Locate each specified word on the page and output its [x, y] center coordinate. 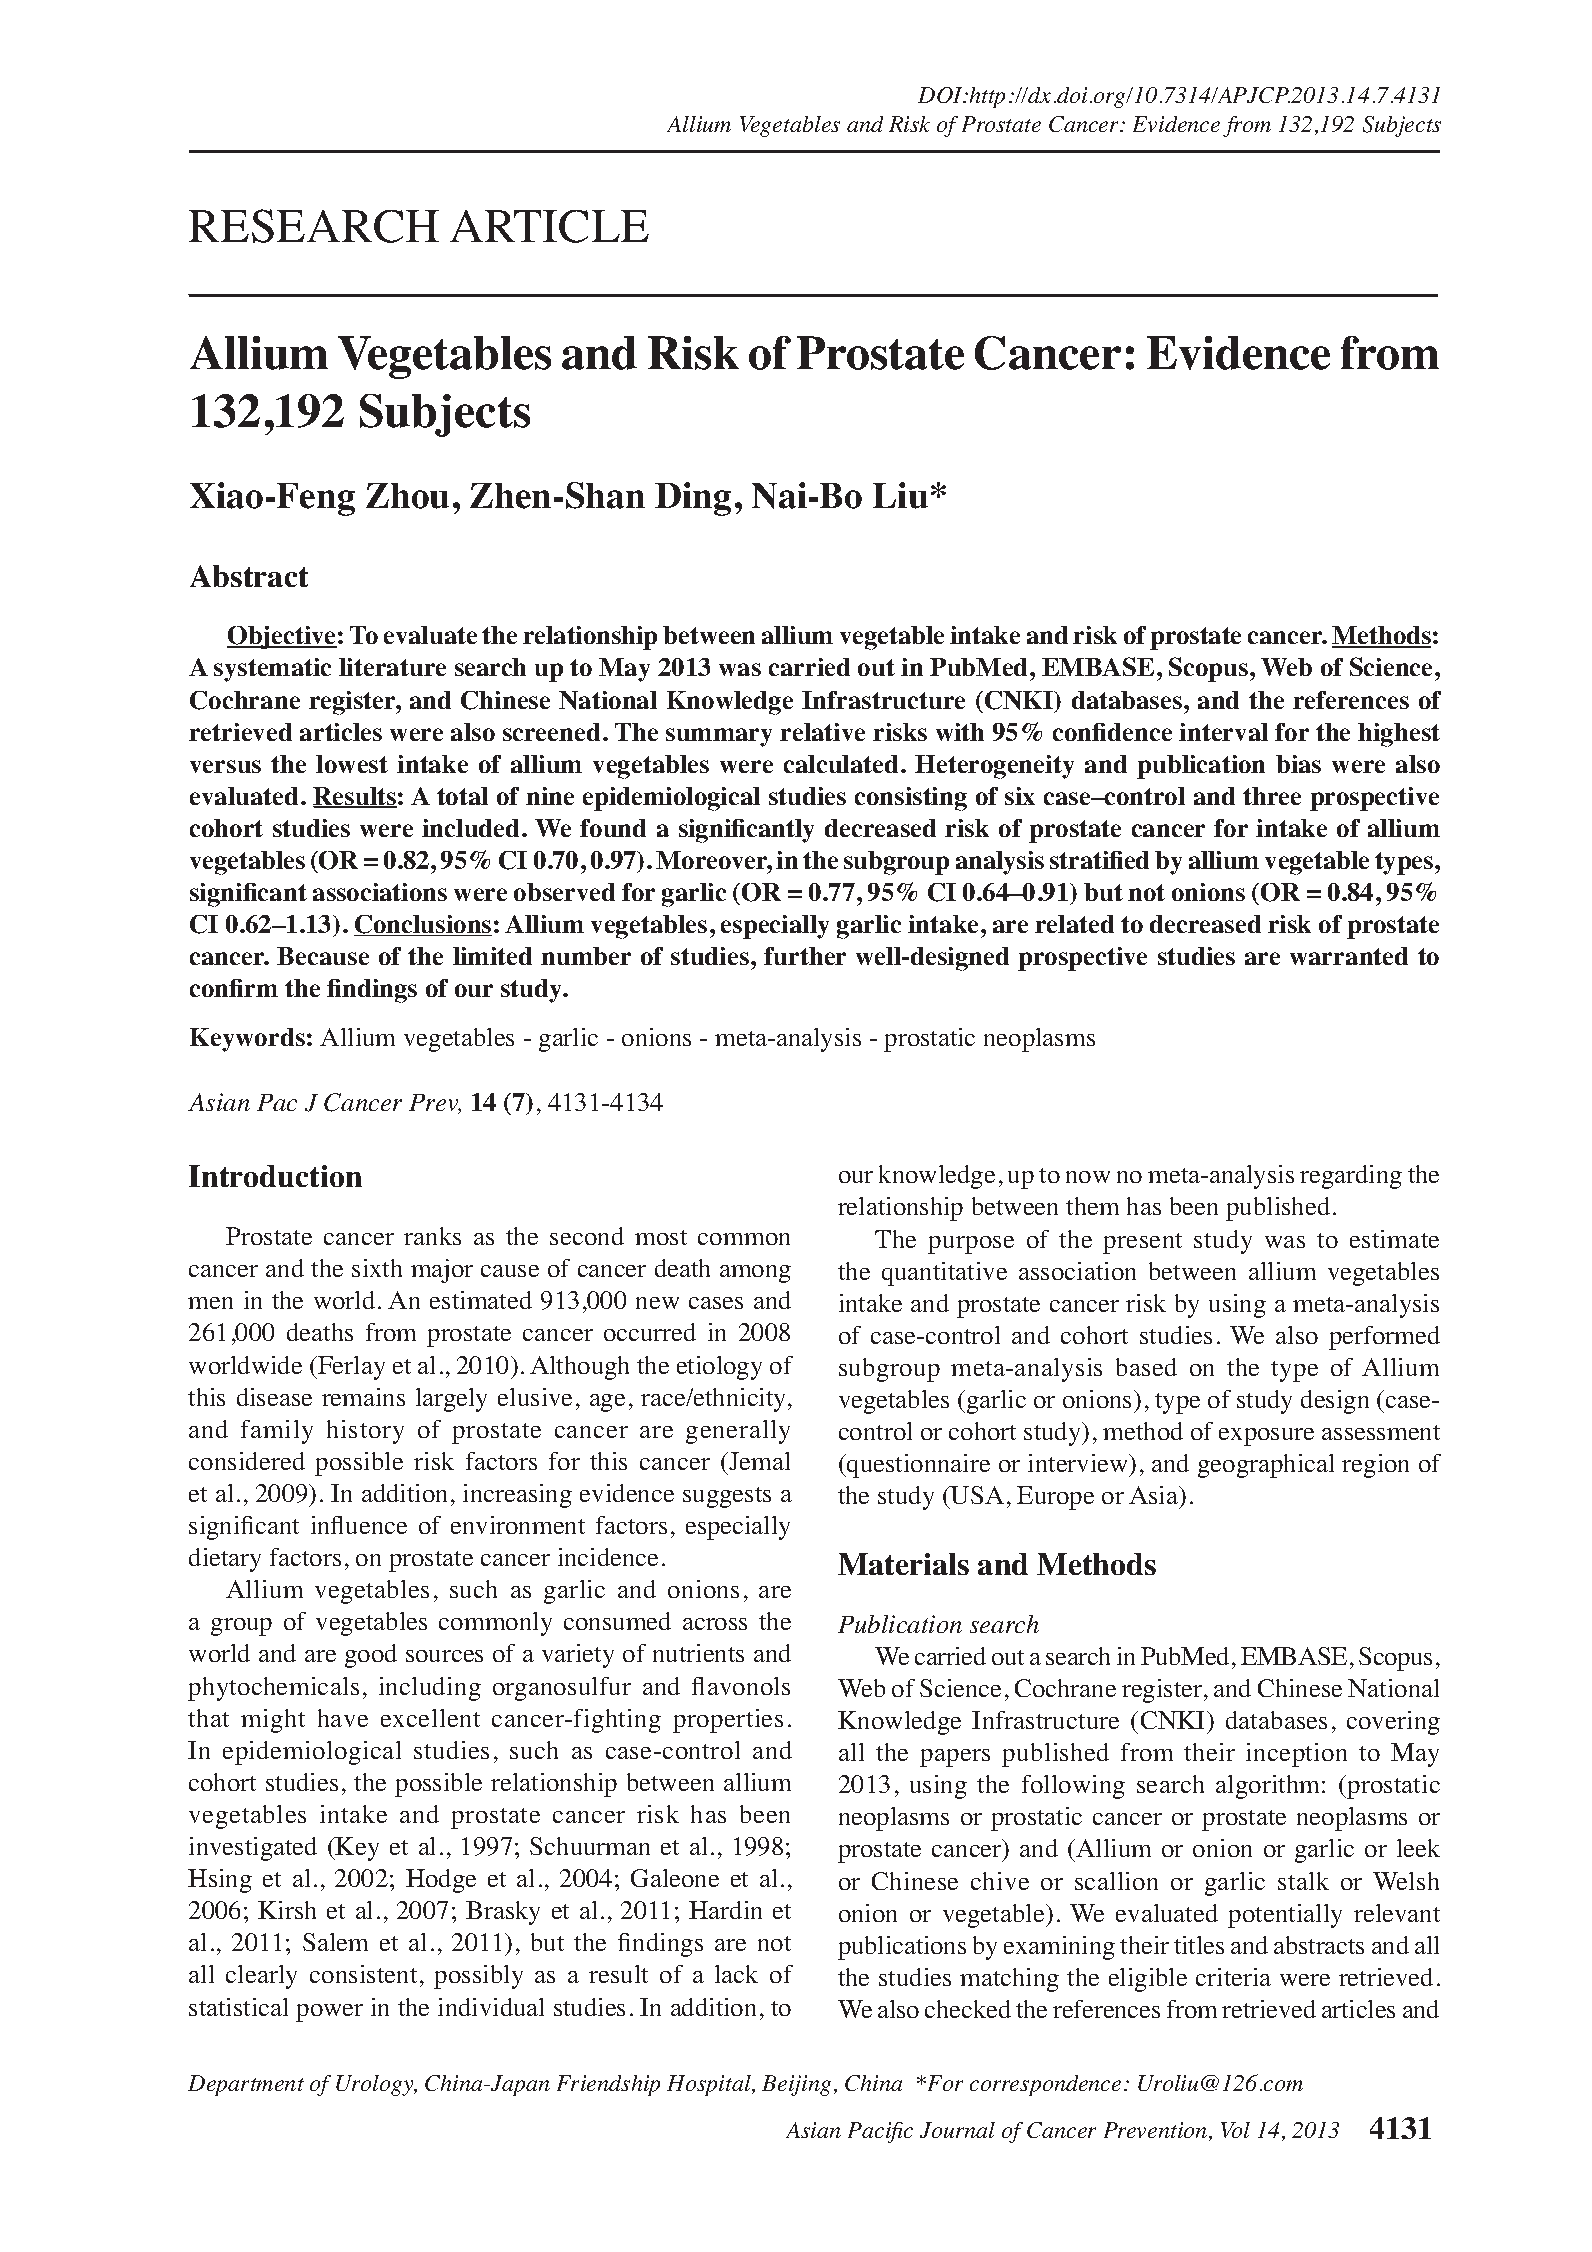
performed [1384, 1338]
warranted [1349, 956]
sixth [377, 1268]
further [805, 956]
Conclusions [423, 925]
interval [1223, 732]
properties [728, 1721]
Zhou [407, 496]
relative [822, 732]
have [343, 1718]
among [755, 1274]
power [329, 2013]
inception [1296, 1755]
